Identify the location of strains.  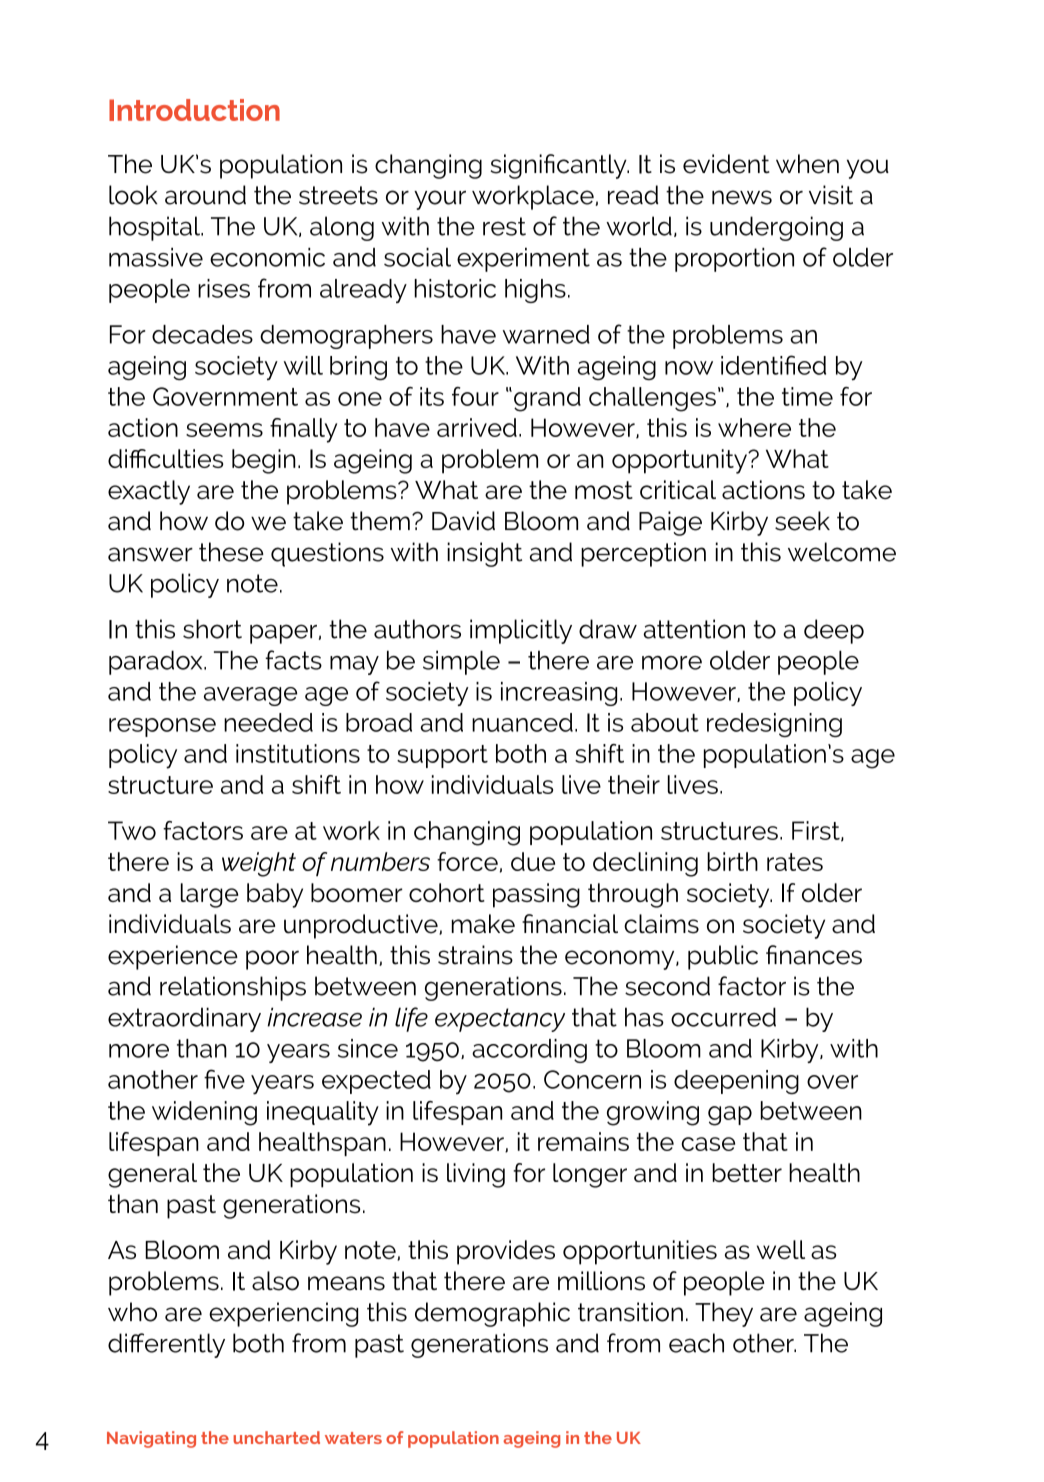
(475, 955).
